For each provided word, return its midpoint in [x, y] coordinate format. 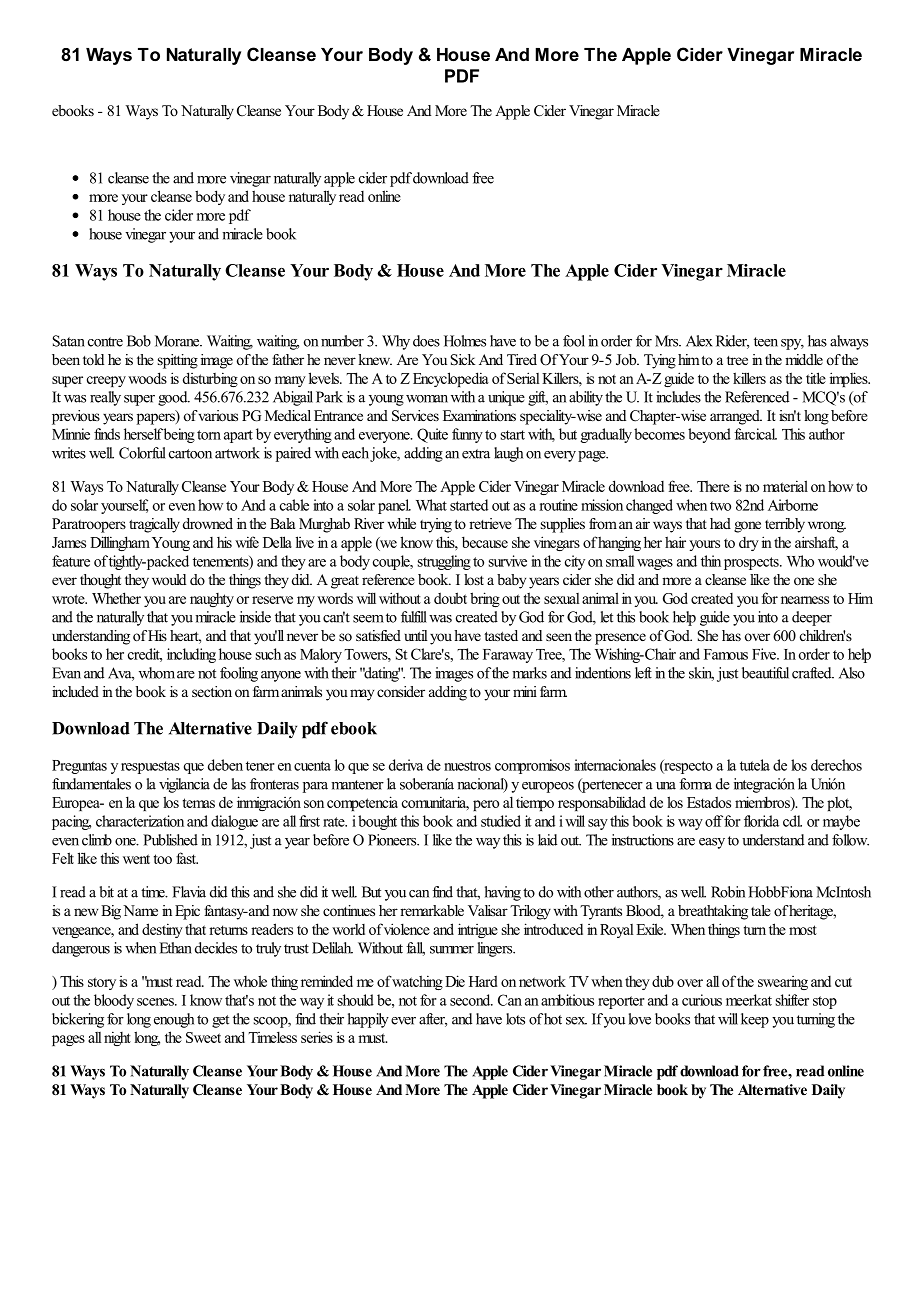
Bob [139, 341]
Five [765, 654]
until [416, 635]
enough [174, 1020]
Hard [483, 981]
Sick [463, 360]
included [75, 691]
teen [766, 342]
